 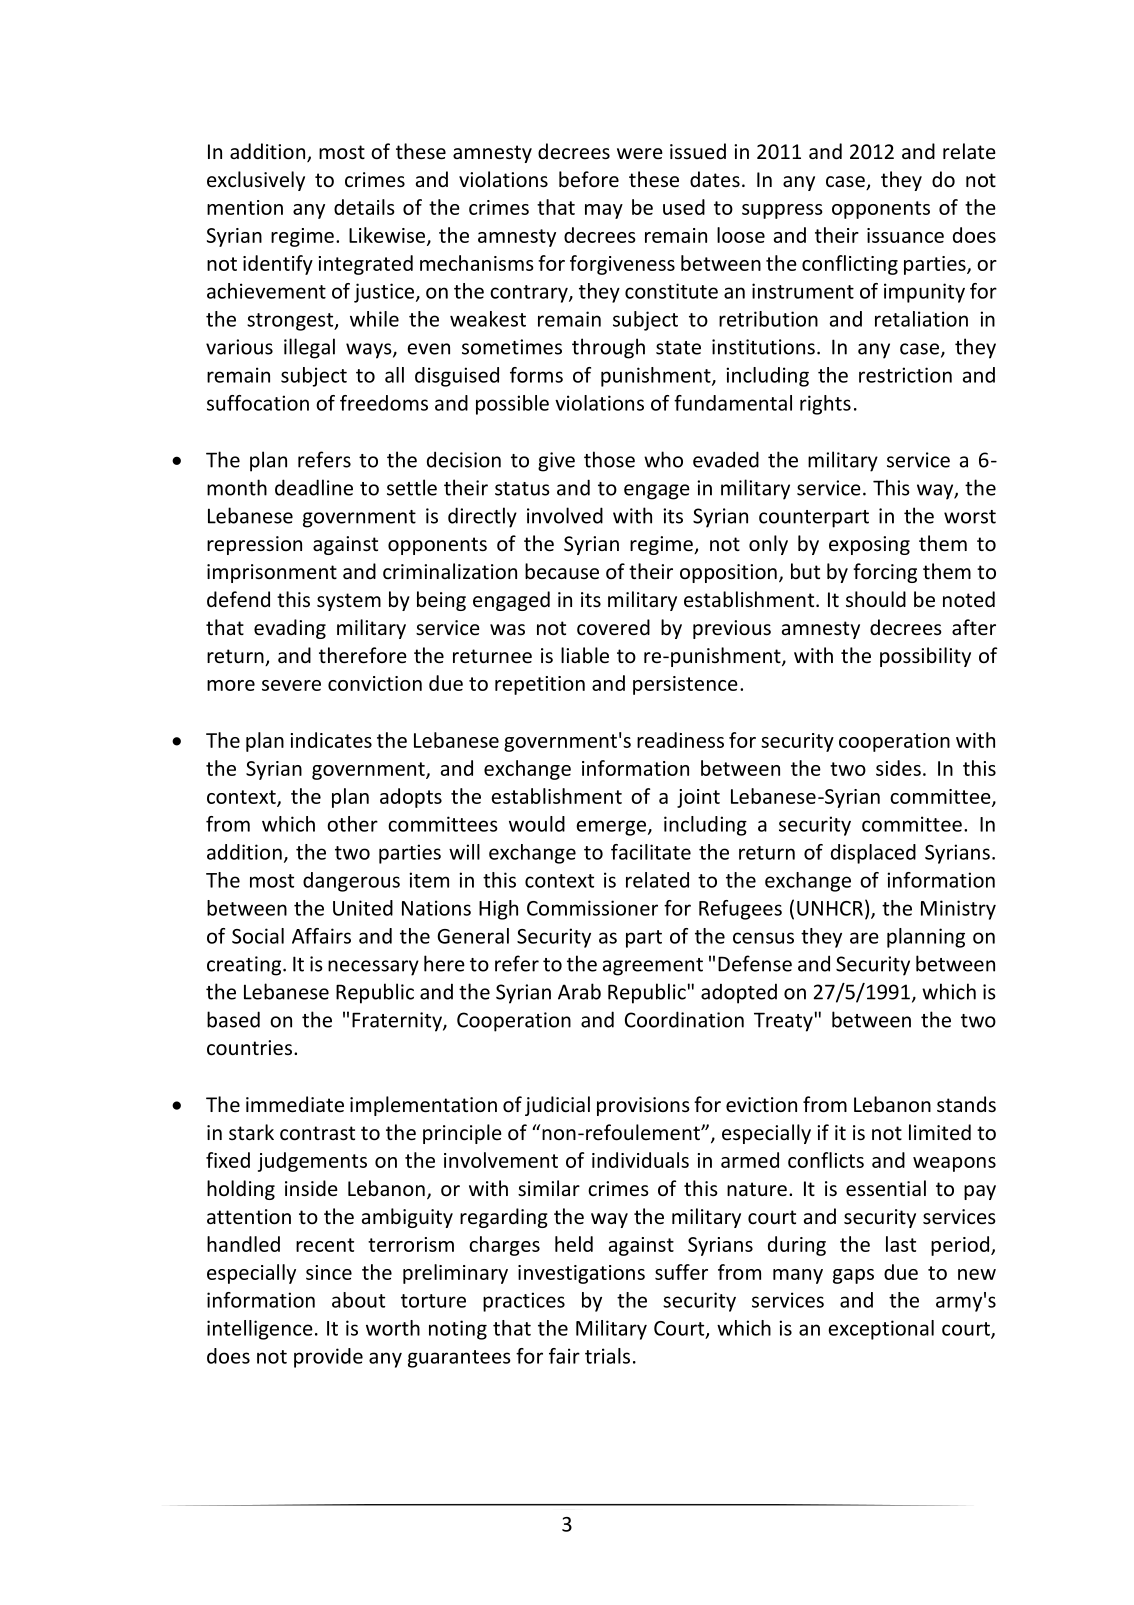 What do you see at coordinates (607, 1356) in the image?
I see `trials` at bounding box center [607, 1356].
